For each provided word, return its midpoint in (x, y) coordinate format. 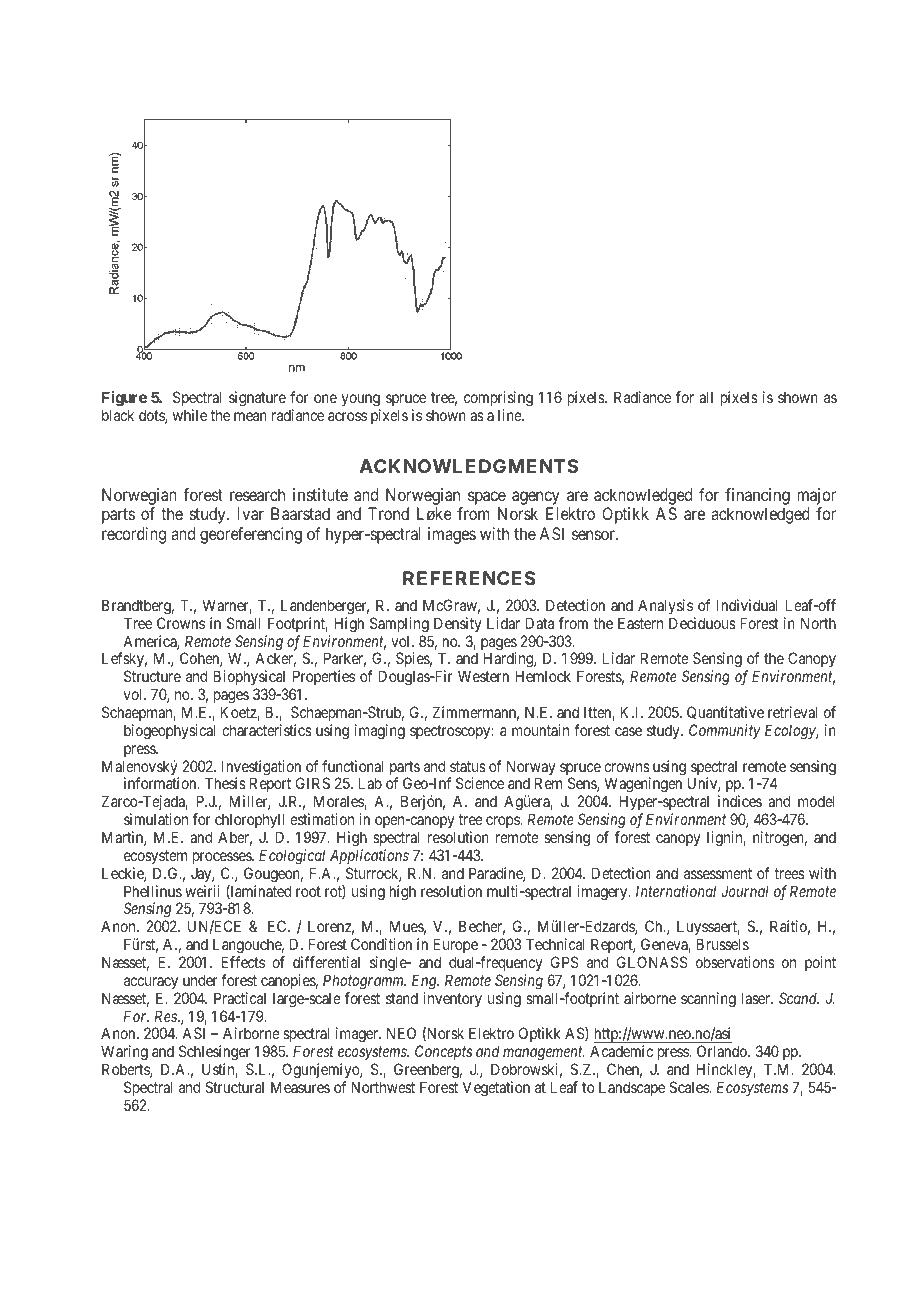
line (510, 415)
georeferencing (251, 535)
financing (757, 498)
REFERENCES (469, 578)
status (468, 766)
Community (724, 731)
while (190, 415)
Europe (455, 947)
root (308, 891)
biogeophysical (170, 732)
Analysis (665, 606)
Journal (745, 891)
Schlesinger (215, 1054)
